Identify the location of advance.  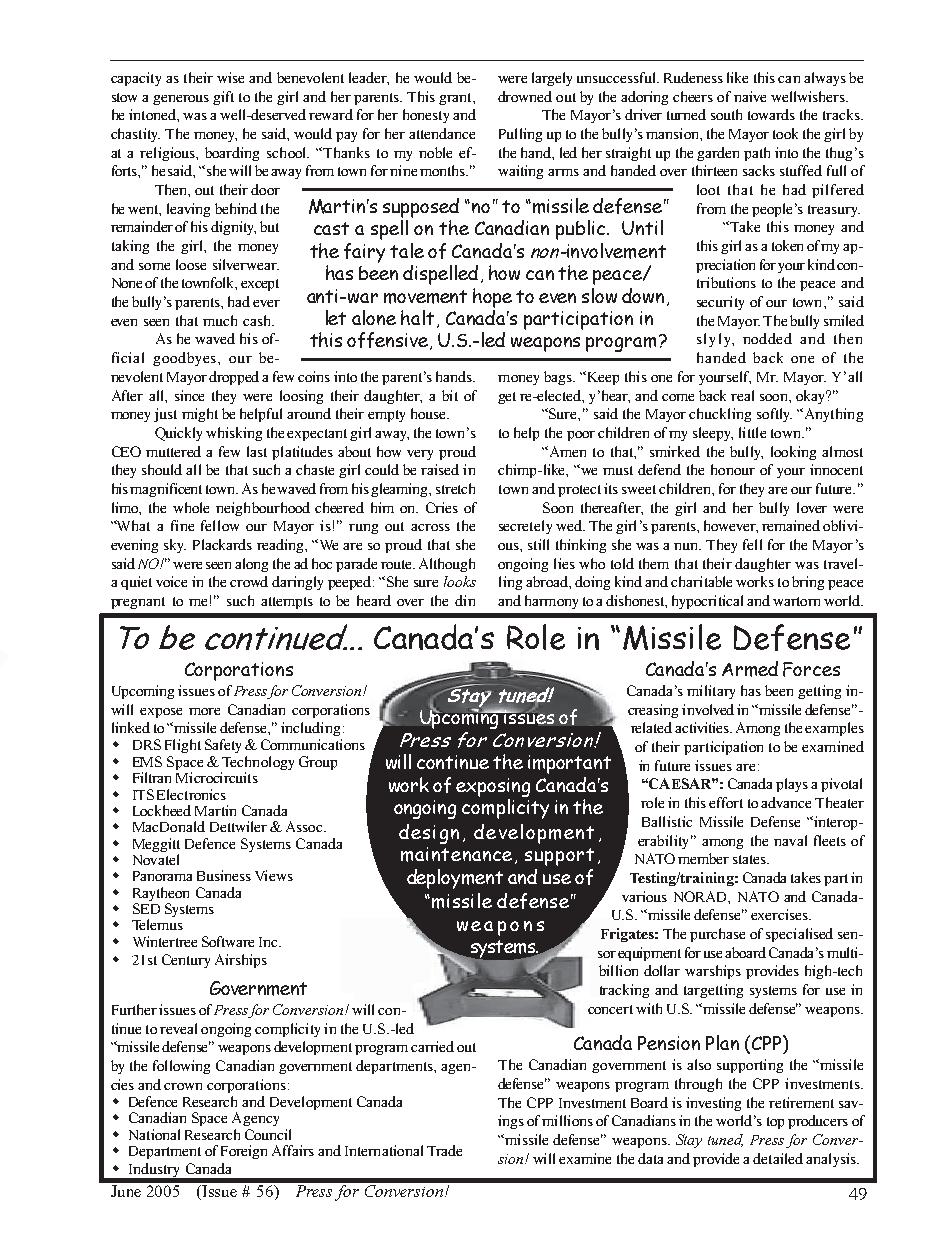
(786, 802).
